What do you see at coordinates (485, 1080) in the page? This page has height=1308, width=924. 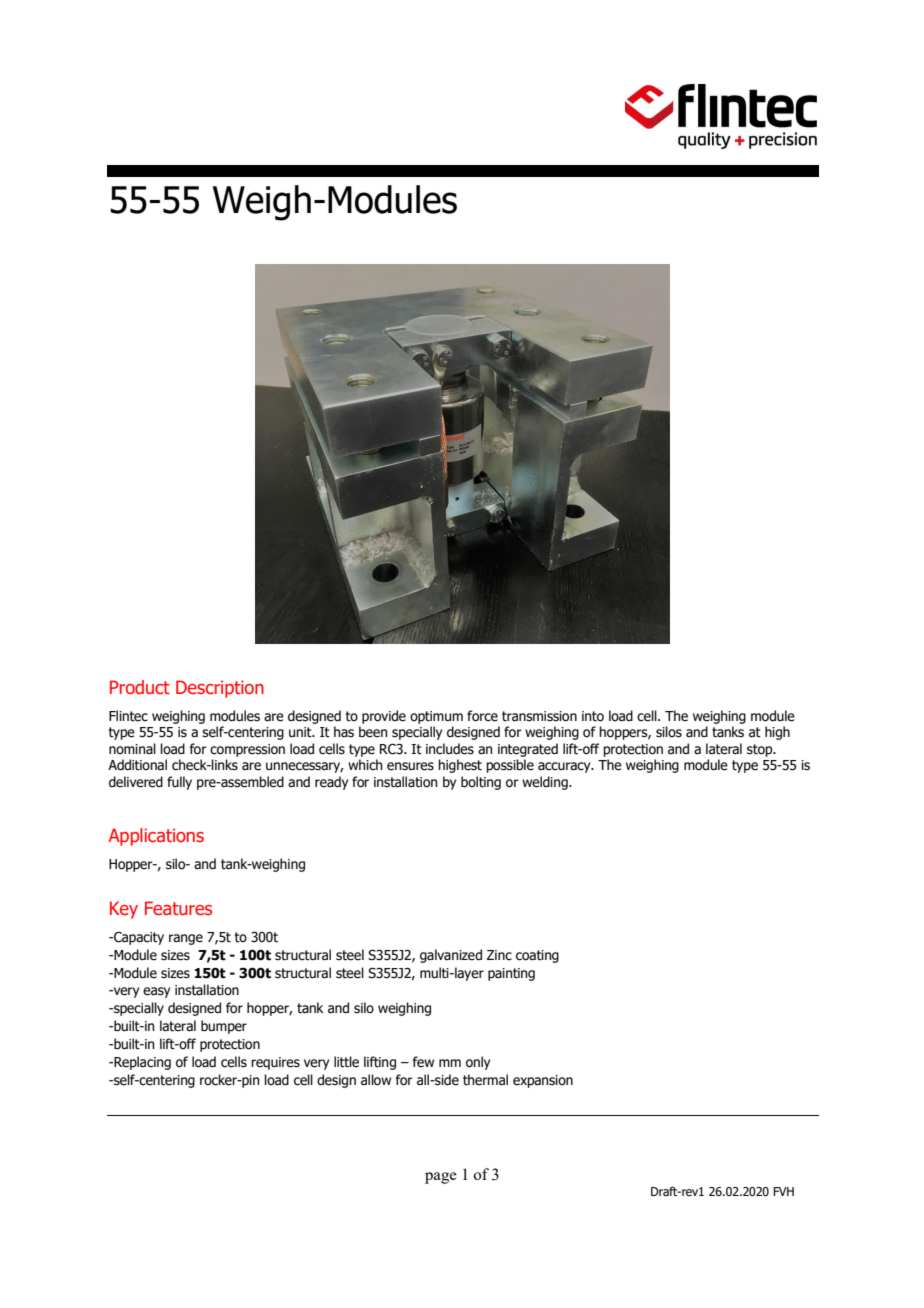 I see `thermal` at bounding box center [485, 1080].
